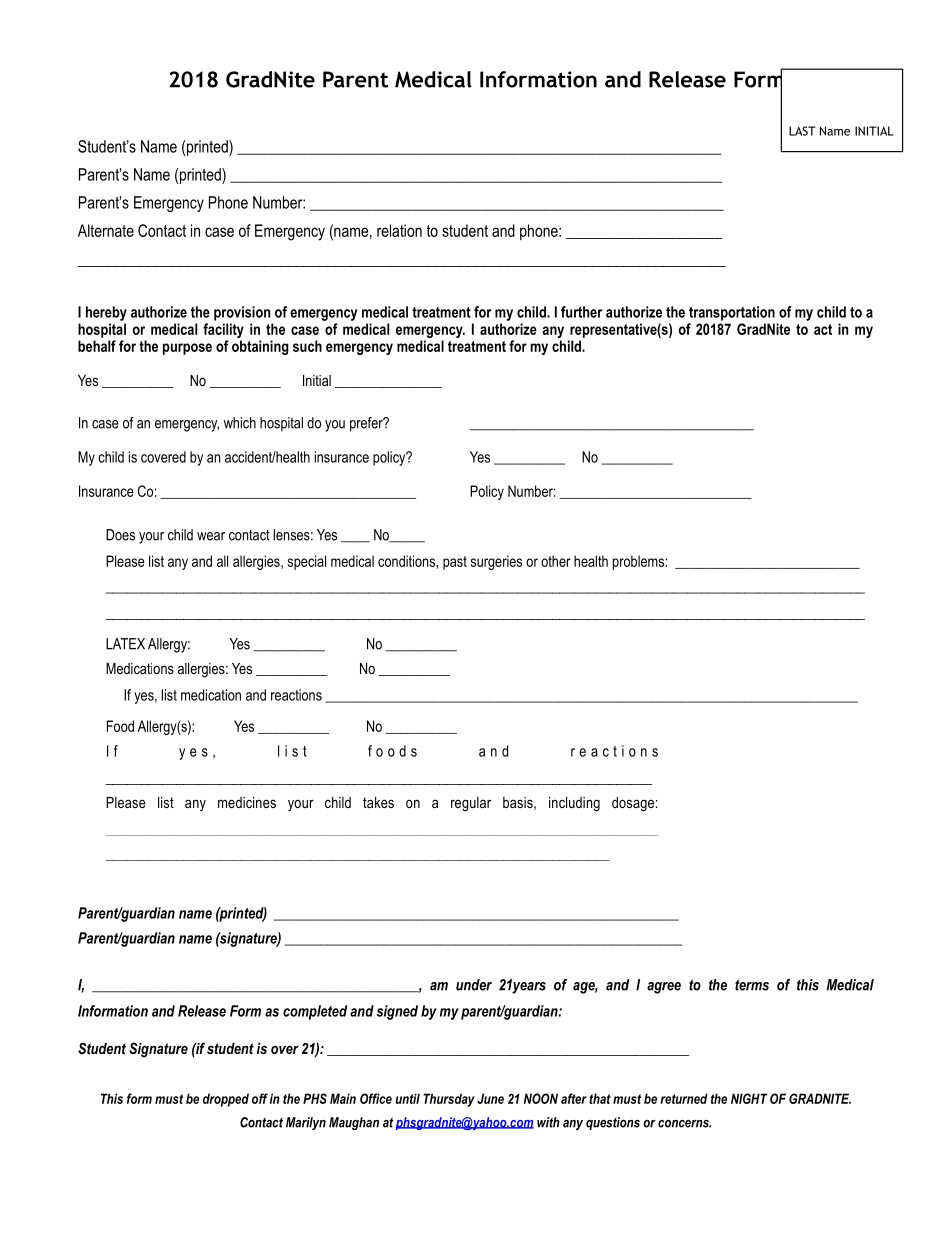 The height and width of the screenshot is (1233, 952). What do you see at coordinates (802, 131) in the screenshot?
I see `LAST` at bounding box center [802, 131].
